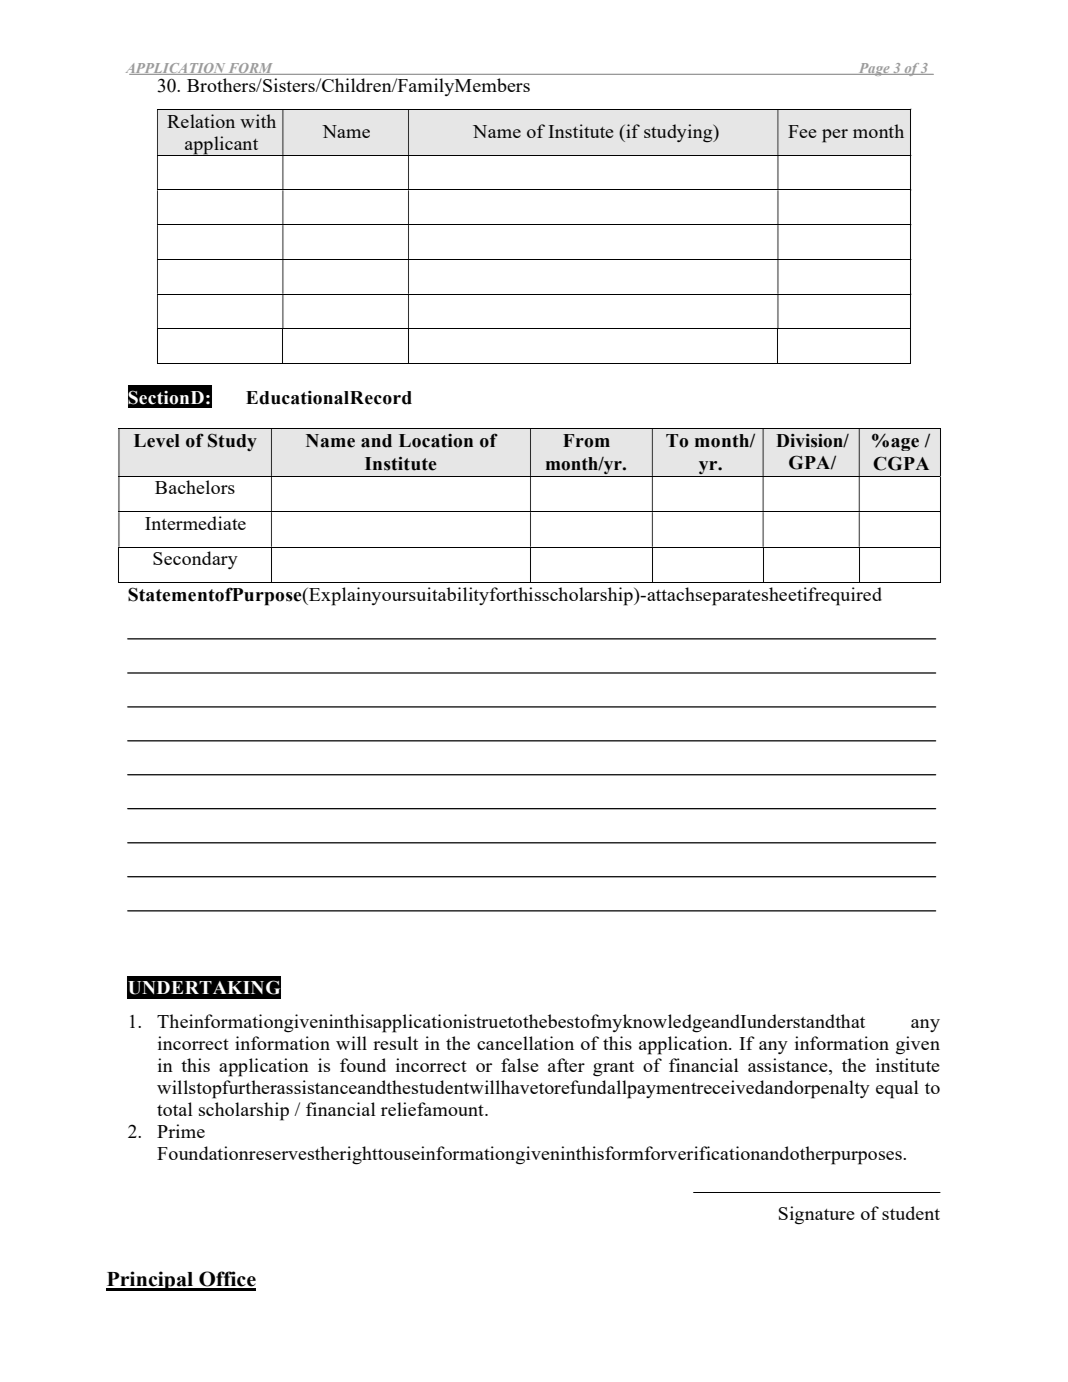  Describe the element at coordinates (525, 1043) in the document. I see `cancellation` at that location.
